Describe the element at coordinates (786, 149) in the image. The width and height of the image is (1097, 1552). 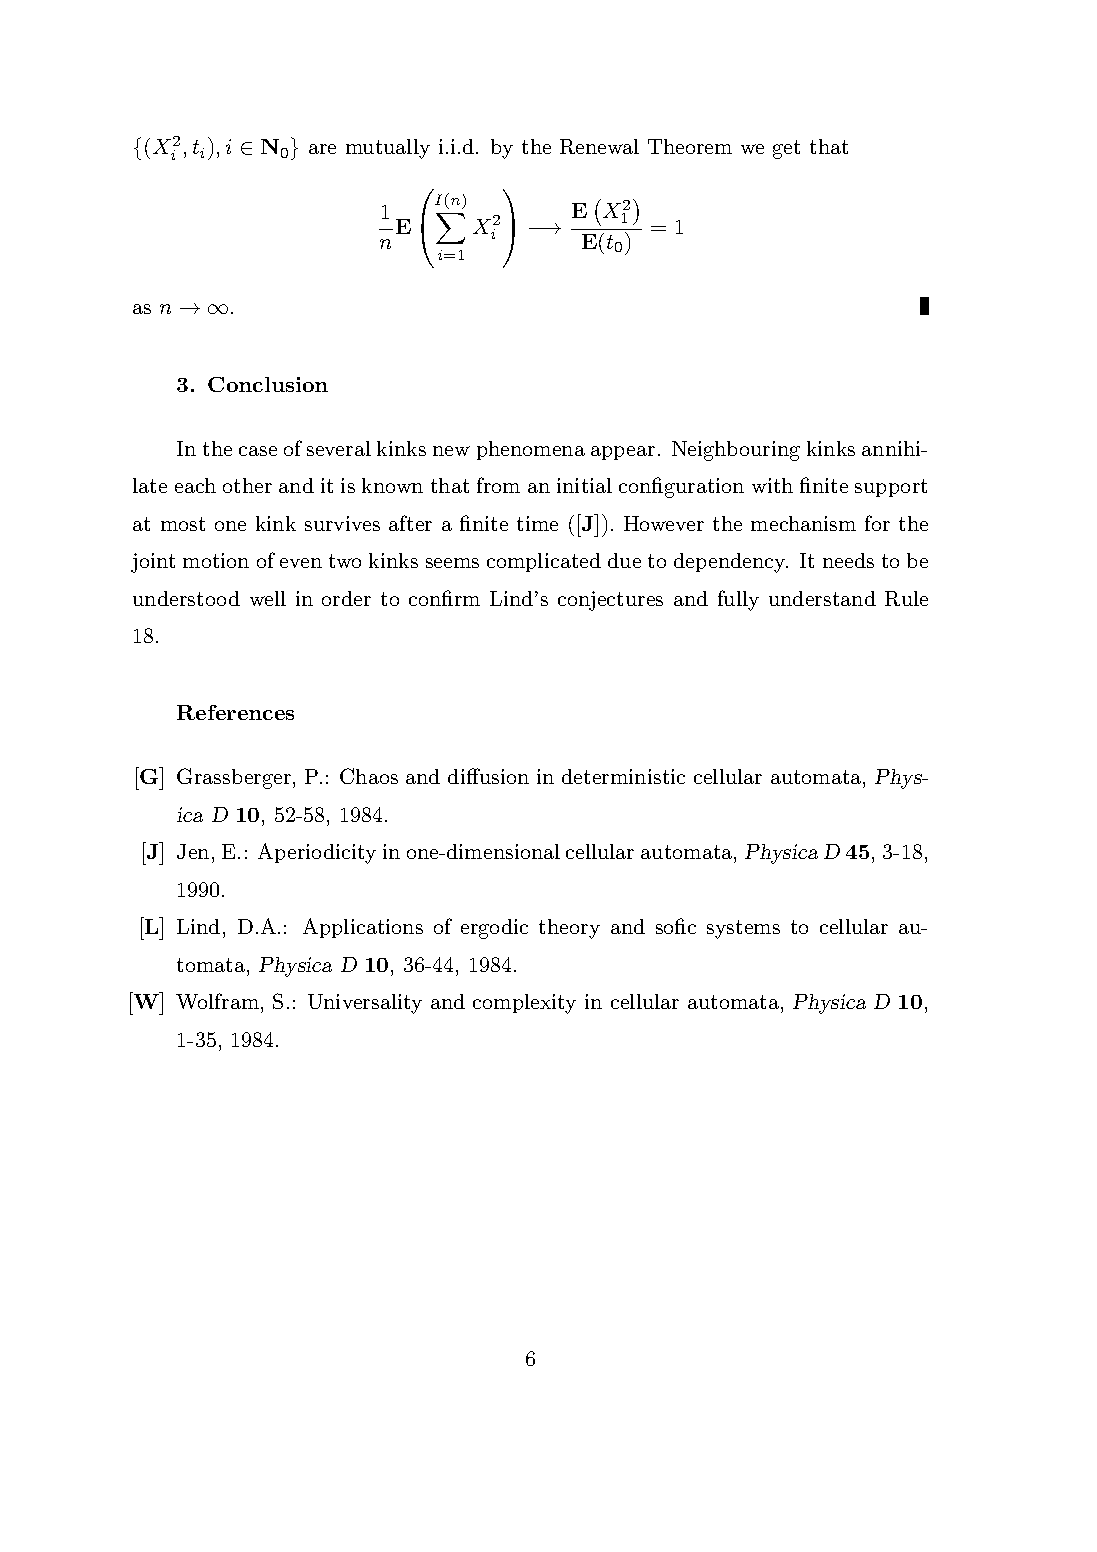
I see `get` at that location.
